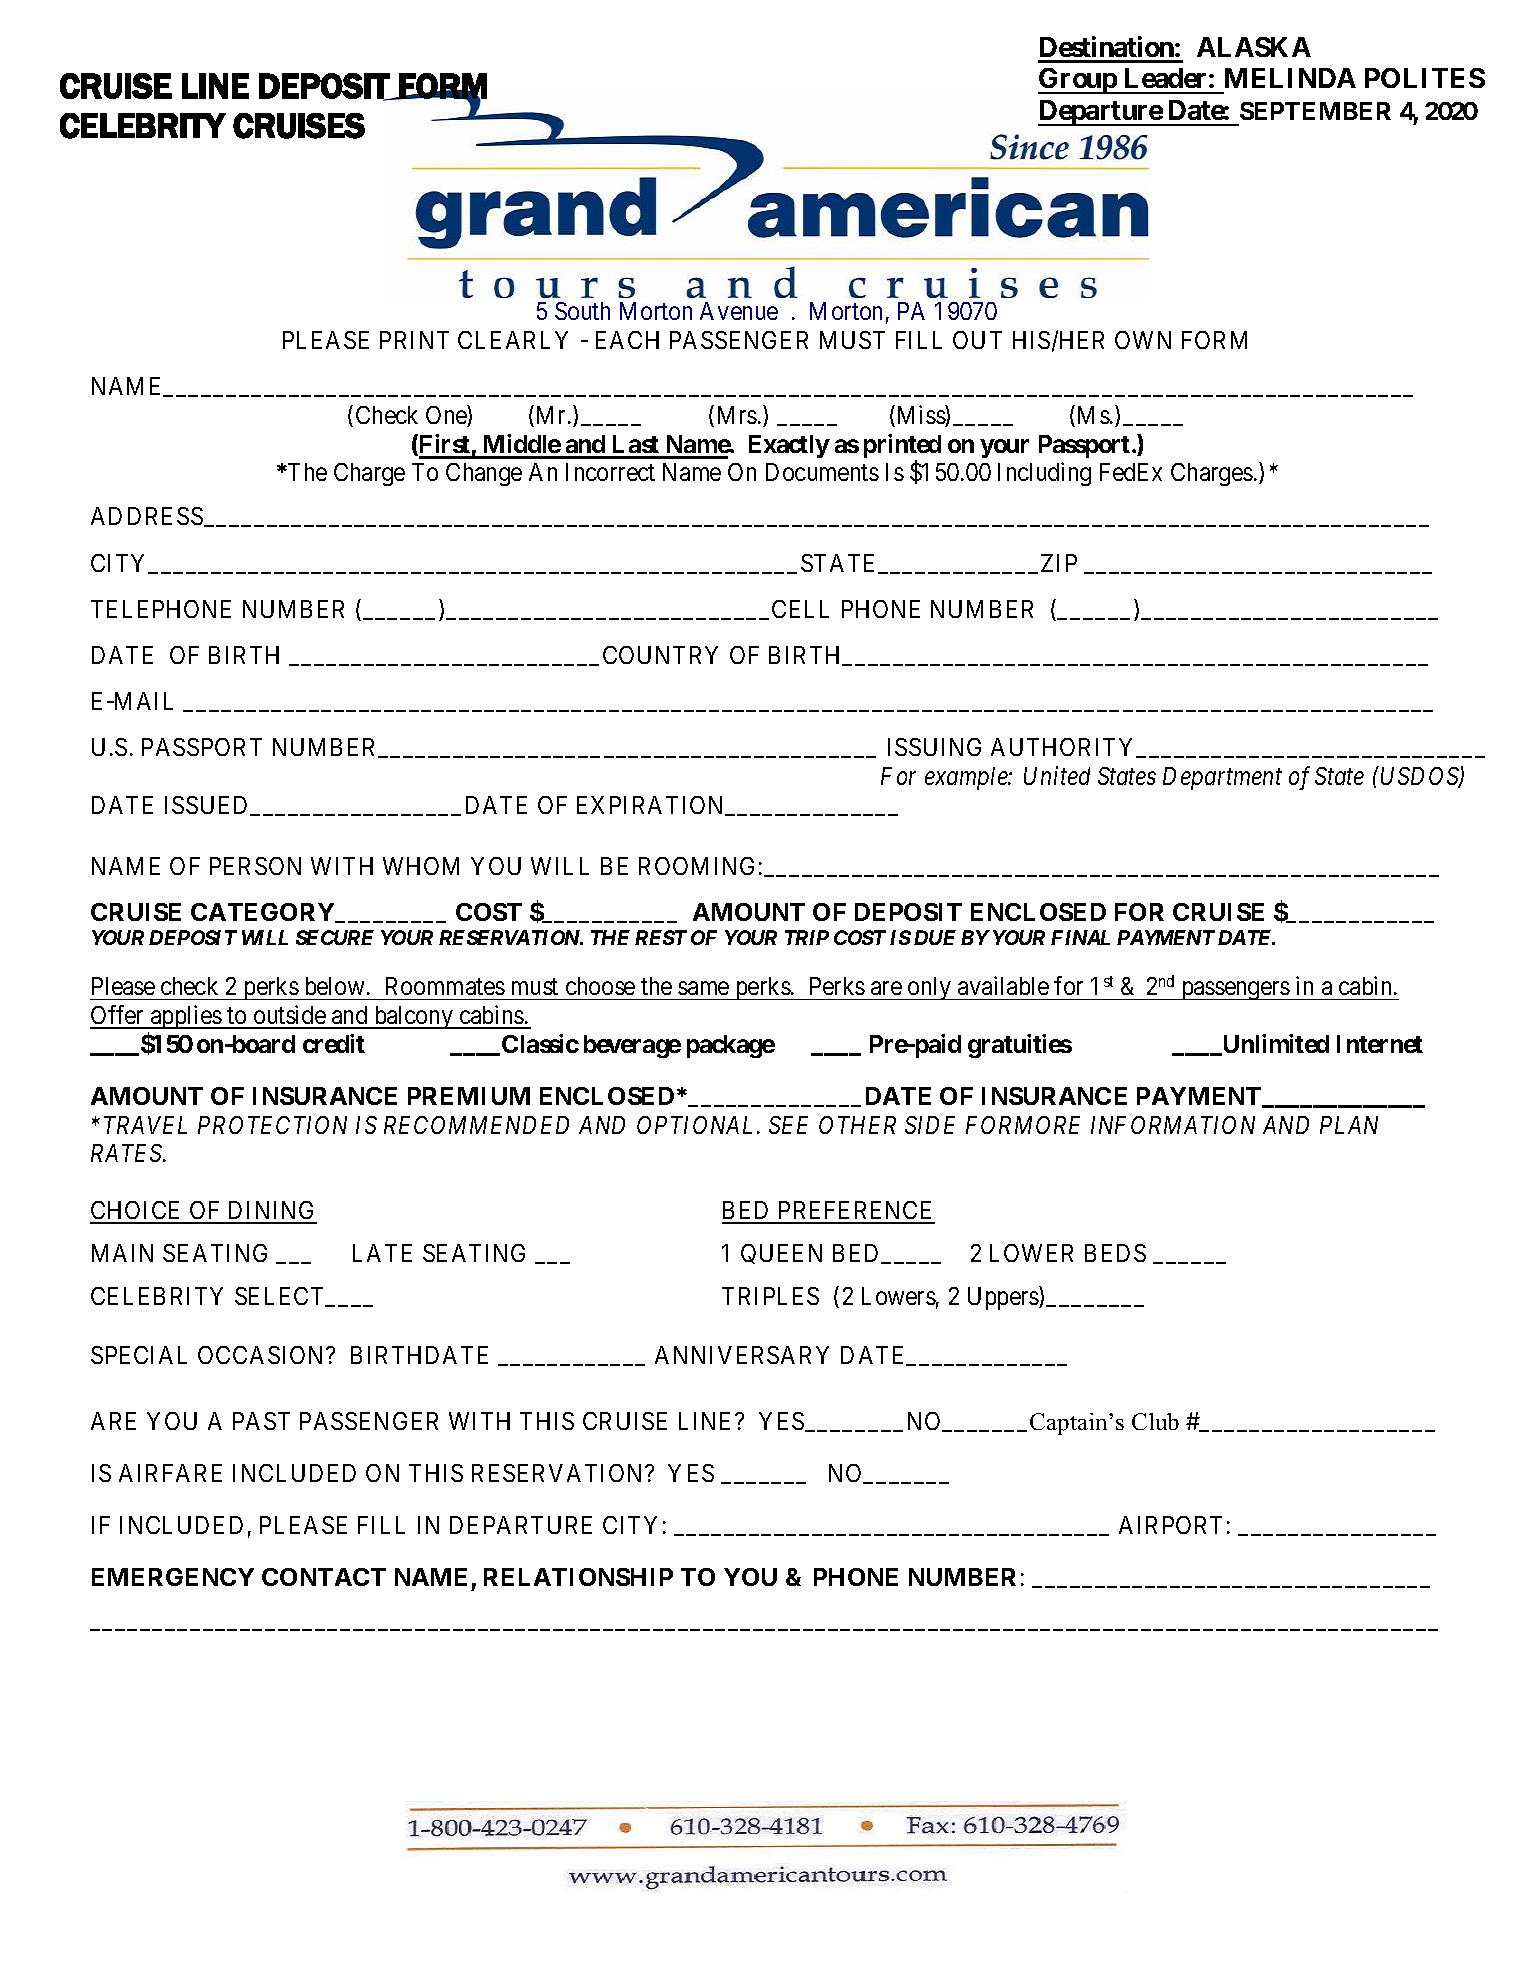 The width and height of the document is (1533, 1983). Describe the element at coordinates (513, 340) in the document. I see `CLEARLY` at that location.
